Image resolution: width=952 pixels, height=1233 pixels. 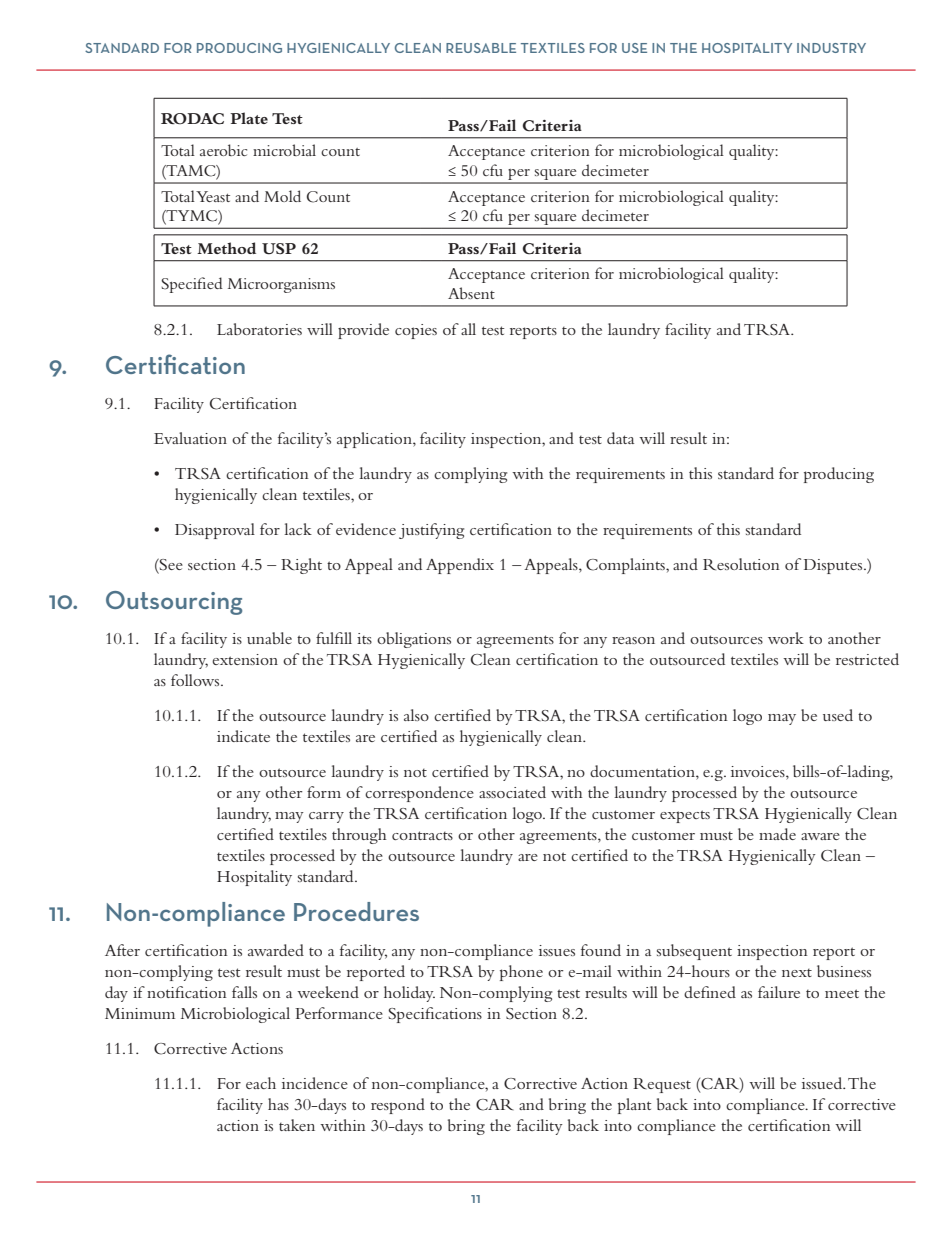 I want to click on INDUSTRY, so click(x=831, y=48).
